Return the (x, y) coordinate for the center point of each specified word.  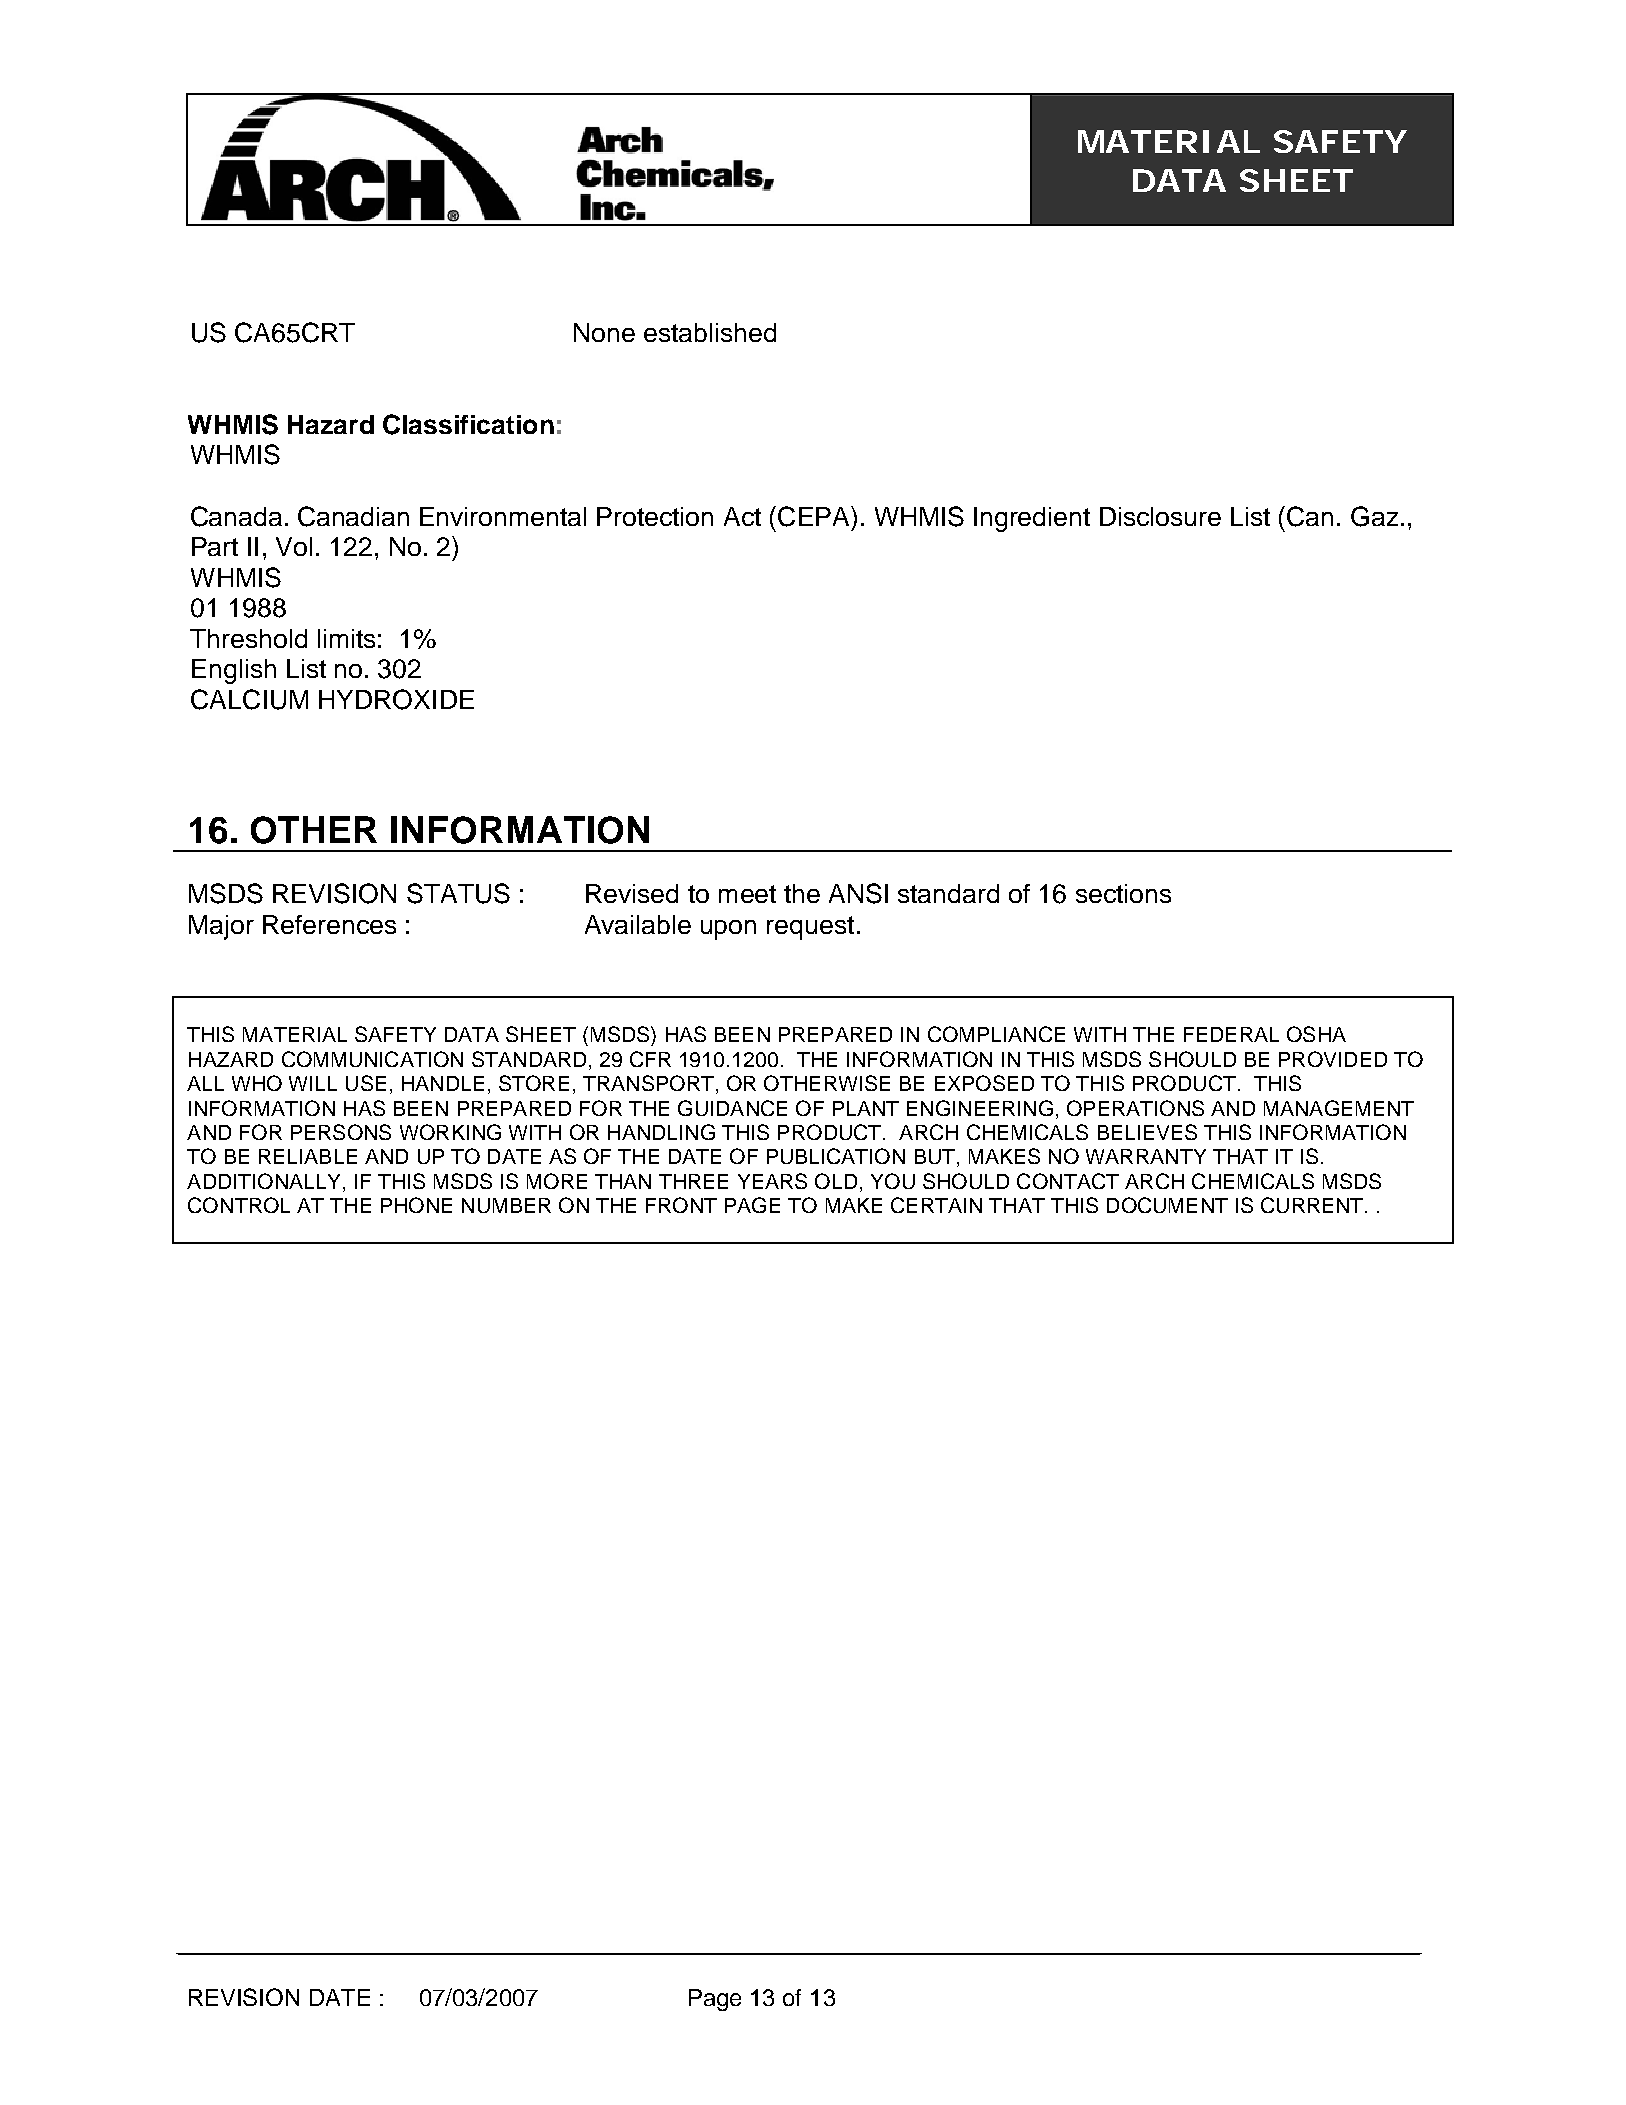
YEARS (772, 1181)
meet (747, 894)
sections (1123, 893)
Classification (468, 424)
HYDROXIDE (396, 699)
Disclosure (1160, 516)
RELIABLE (308, 1156)
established (710, 332)
